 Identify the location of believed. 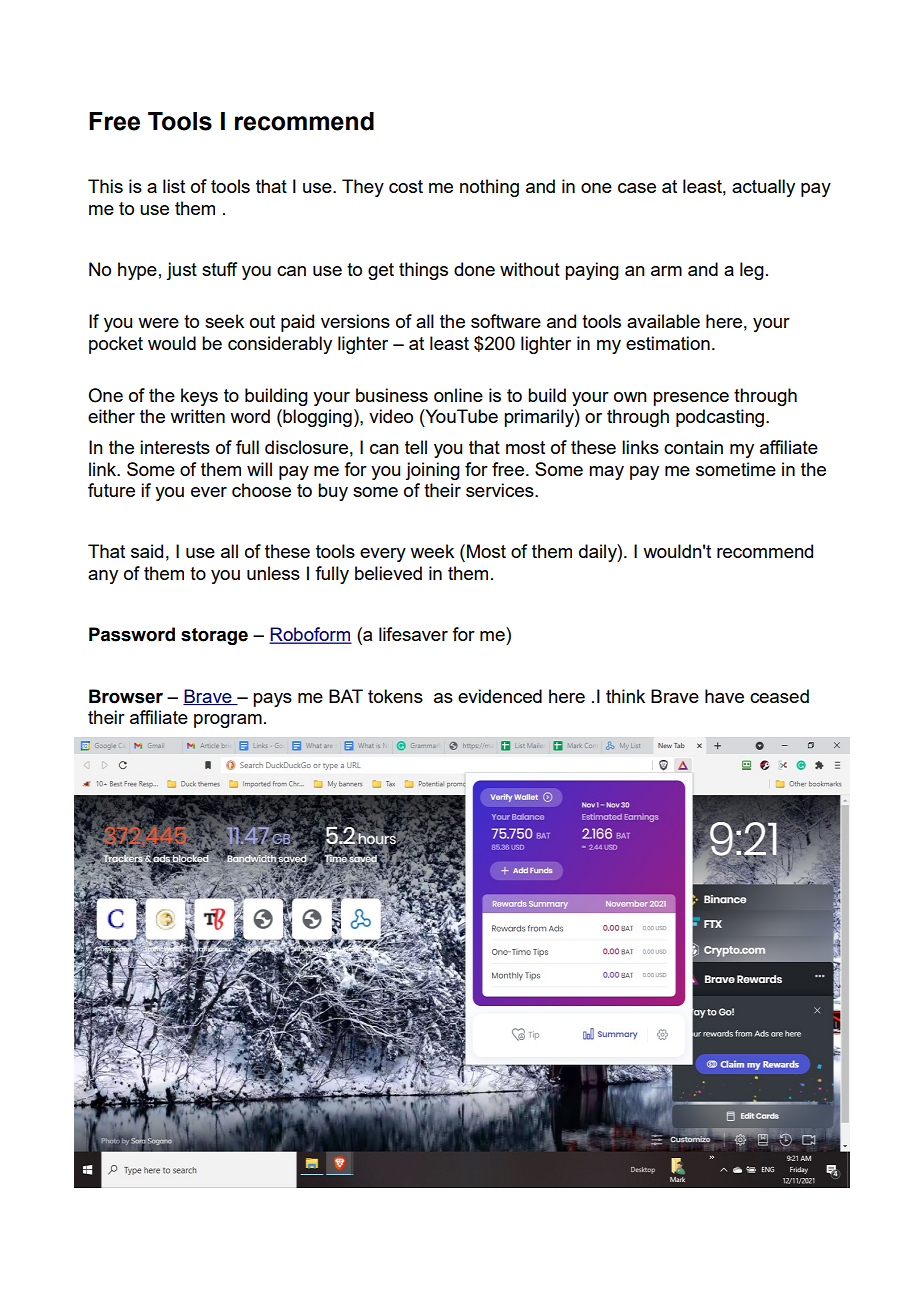
(388, 573).
